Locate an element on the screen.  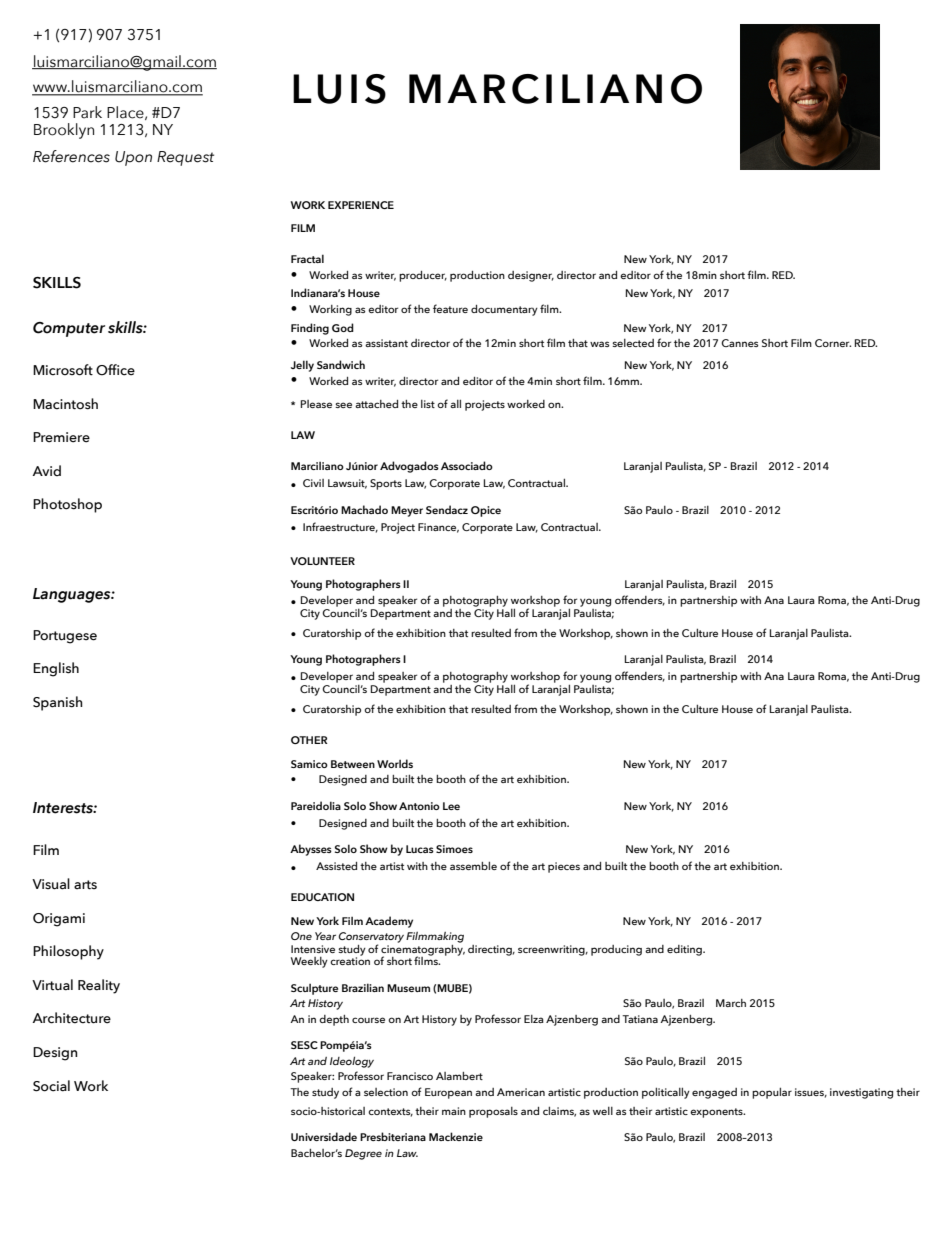
main is located at coordinates (454, 1111).
